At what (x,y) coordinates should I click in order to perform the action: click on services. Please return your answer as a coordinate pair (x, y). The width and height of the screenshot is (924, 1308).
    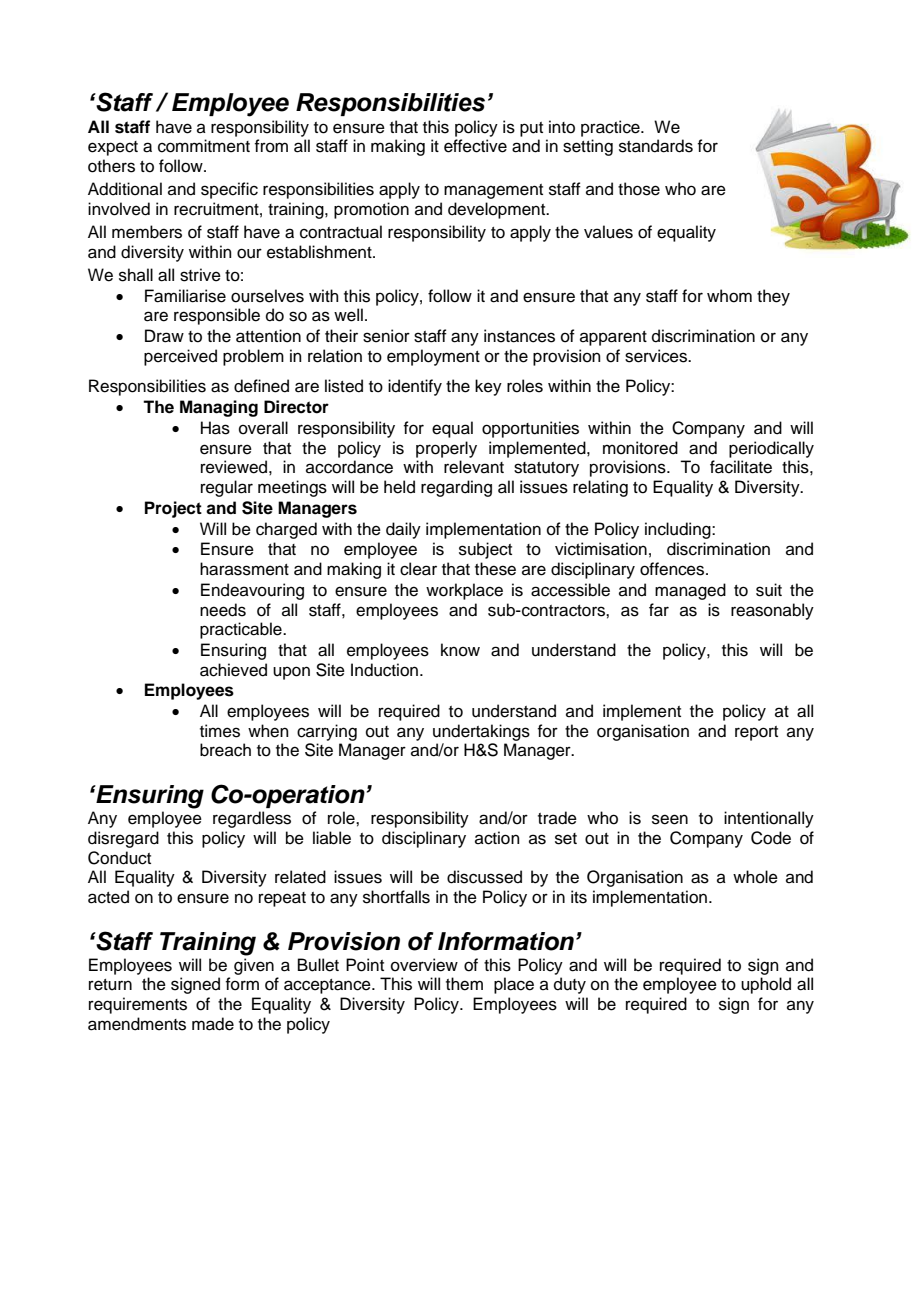
    Looking at the image, I should click on (657, 356).
